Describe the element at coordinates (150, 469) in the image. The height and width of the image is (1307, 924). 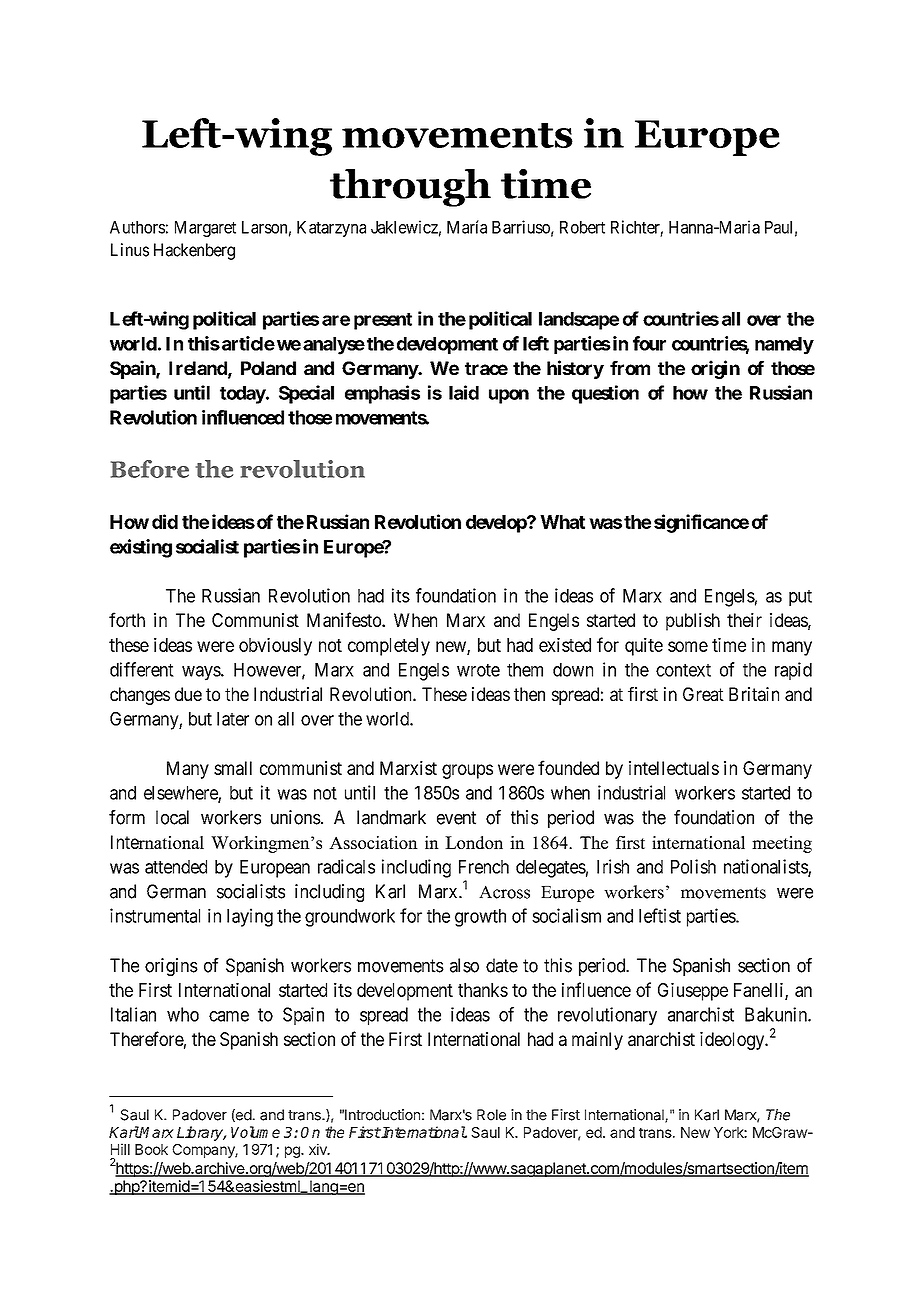
I see `Before` at that location.
